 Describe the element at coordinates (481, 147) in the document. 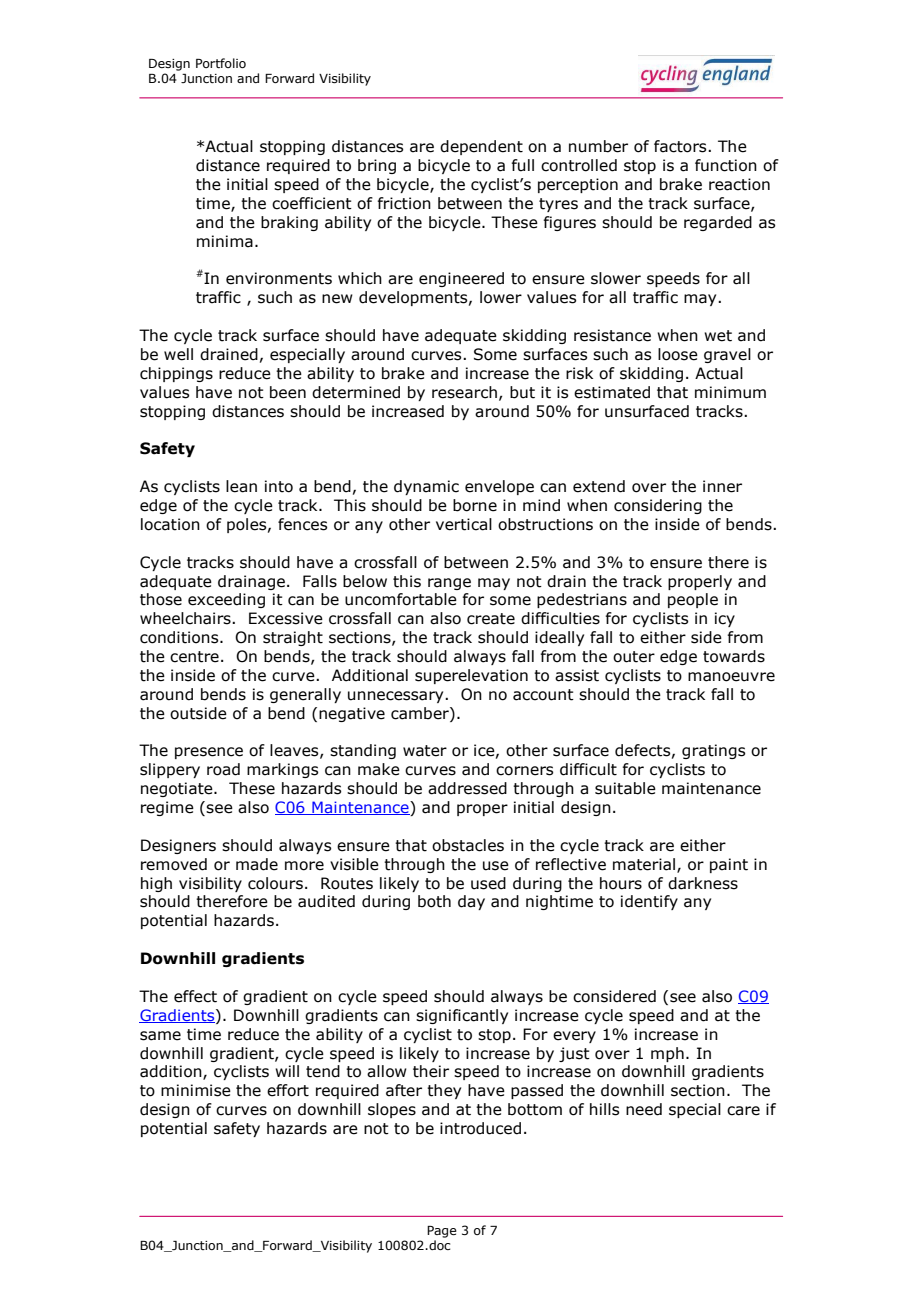

I see `dependent` at that location.
